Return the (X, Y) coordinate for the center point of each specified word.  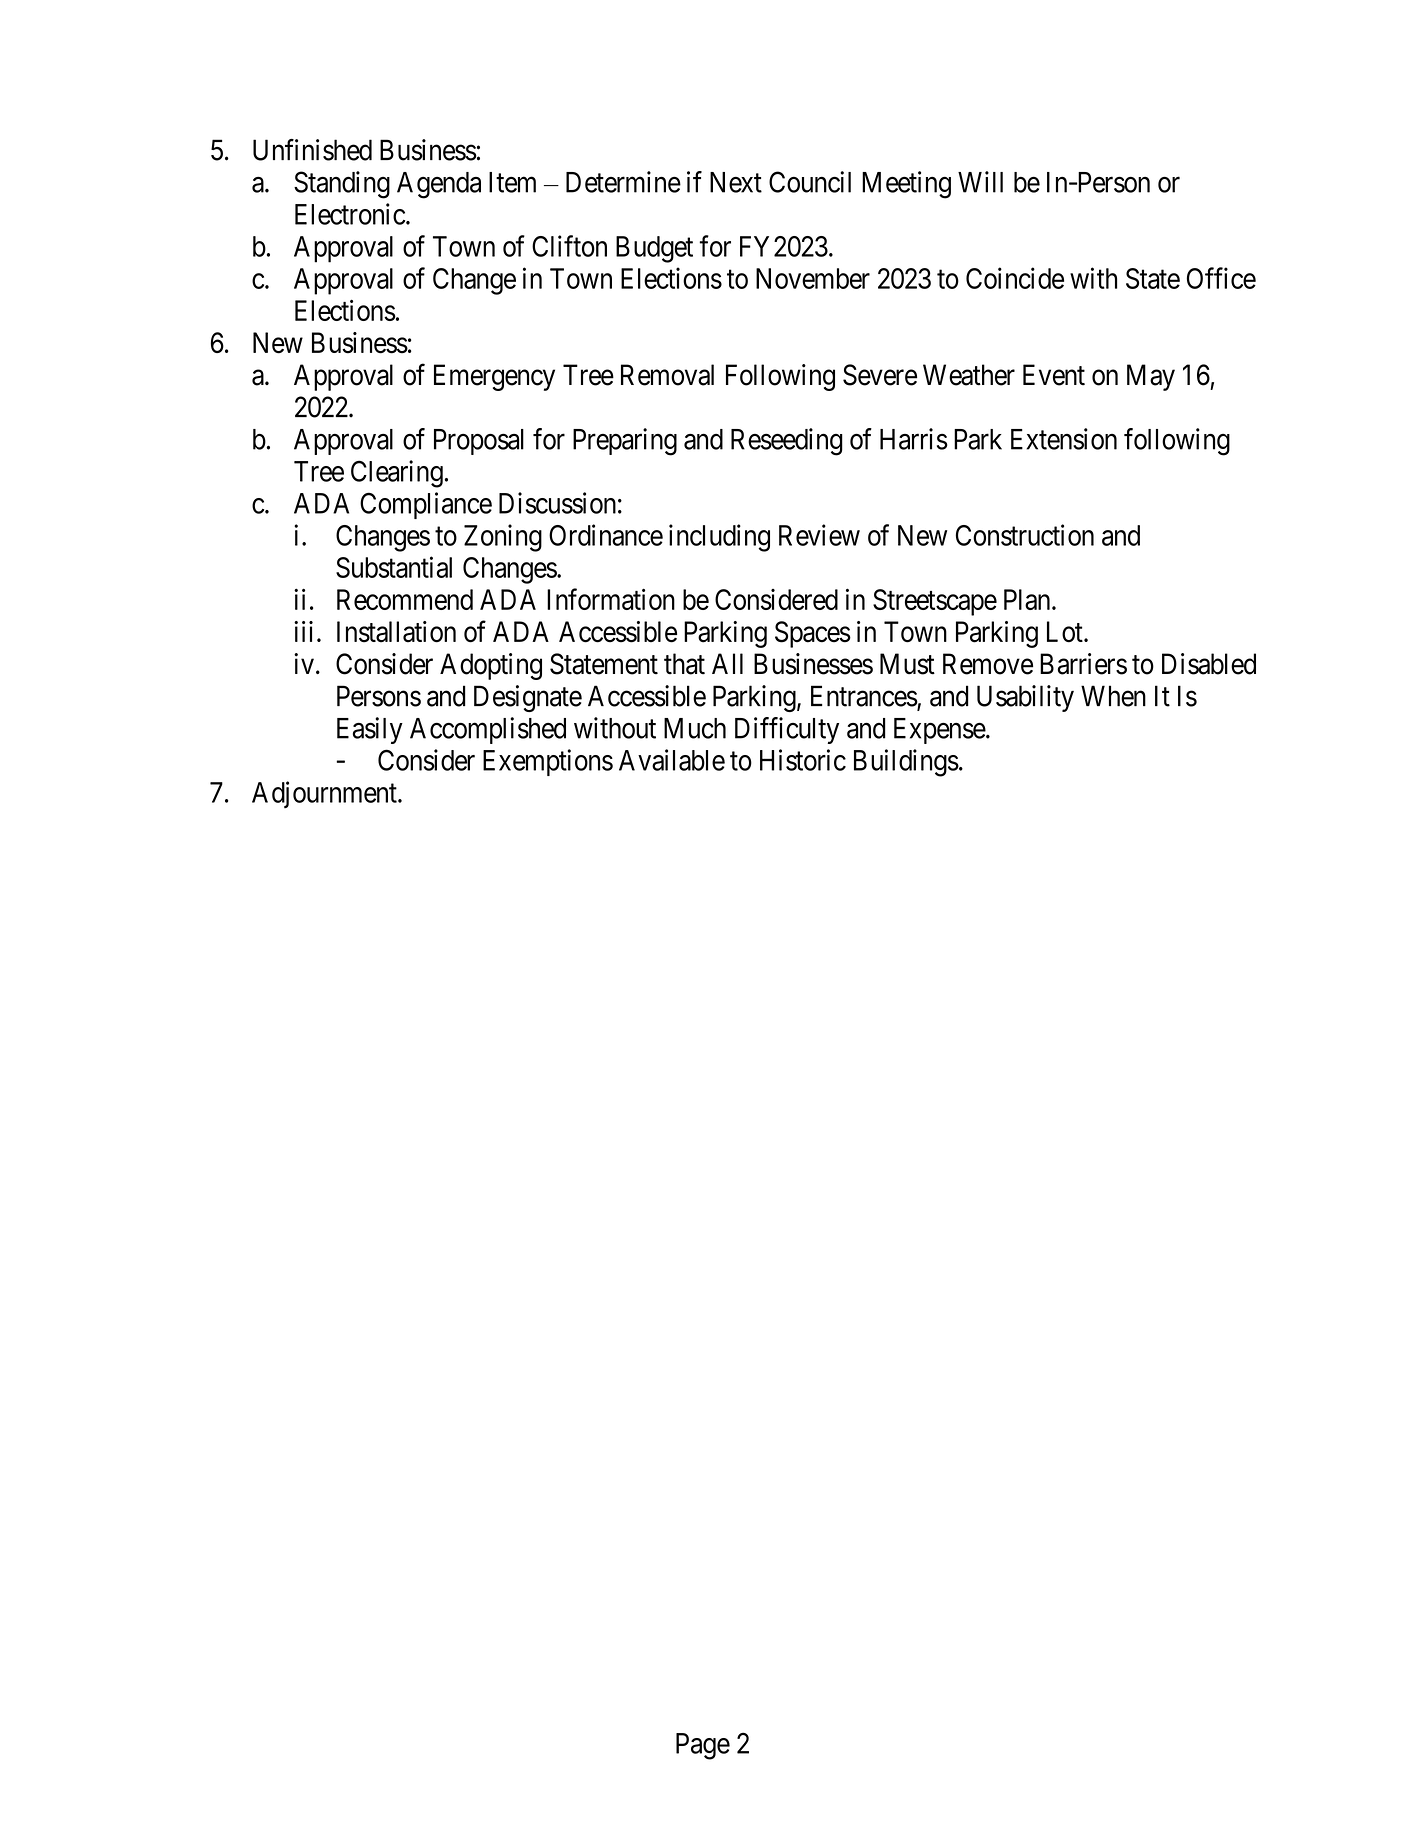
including (719, 538)
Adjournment (325, 794)
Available (672, 760)
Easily (370, 730)
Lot (1066, 632)
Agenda (439, 185)
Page (703, 1746)
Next (736, 182)
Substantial (394, 567)
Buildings (906, 763)
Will (980, 182)
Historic (803, 760)
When (1113, 696)
